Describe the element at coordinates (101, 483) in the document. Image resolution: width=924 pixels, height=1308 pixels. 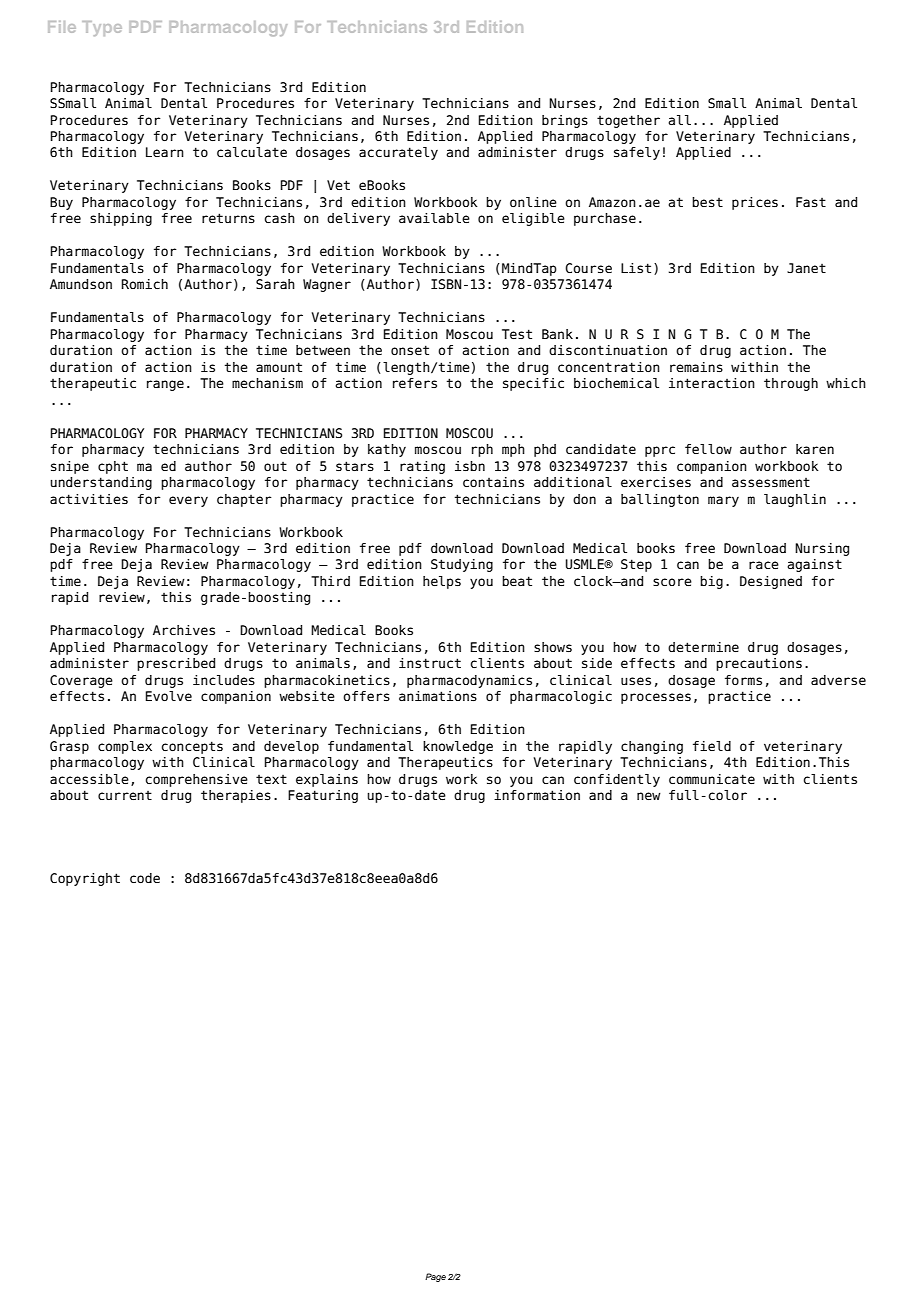
I see `understanding` at that location.
